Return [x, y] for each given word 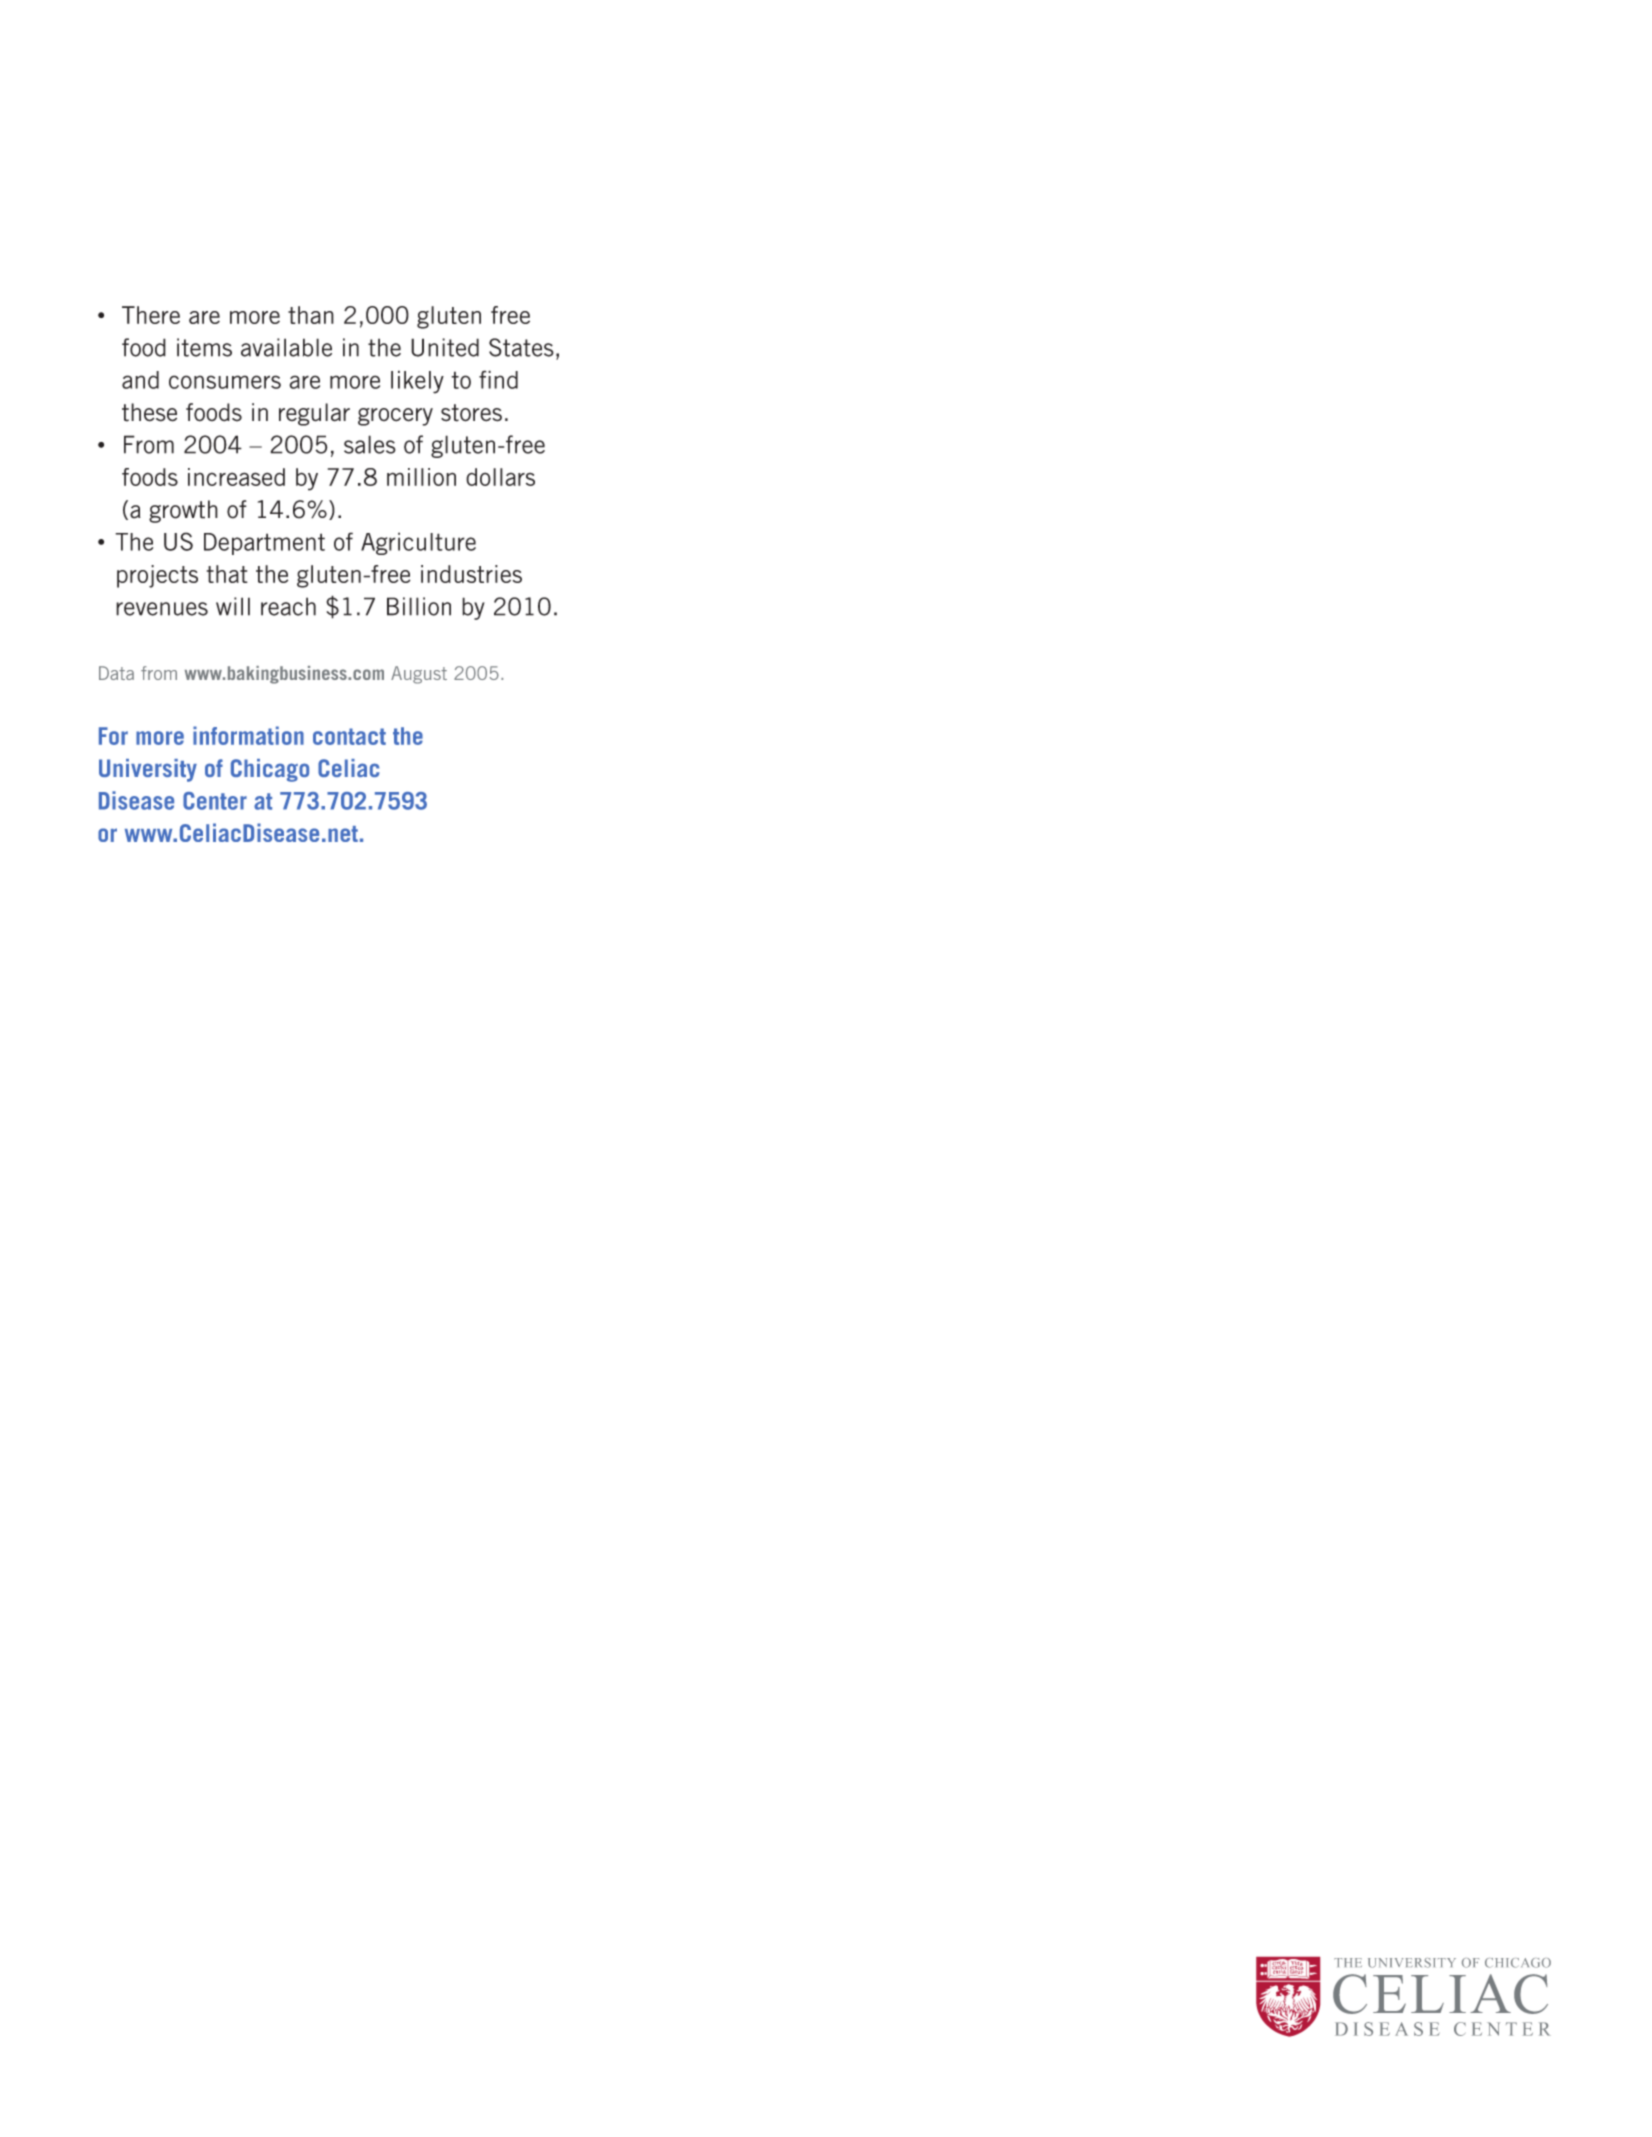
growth [183, 511]
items [204, 347]
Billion [419, 606]
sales [370, 444]
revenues [162, 609]
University [148, 770]
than [311, 315]
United [445, 347]
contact [349, 736]
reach [288, 606]
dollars [500, 477]
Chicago [270, 770]
